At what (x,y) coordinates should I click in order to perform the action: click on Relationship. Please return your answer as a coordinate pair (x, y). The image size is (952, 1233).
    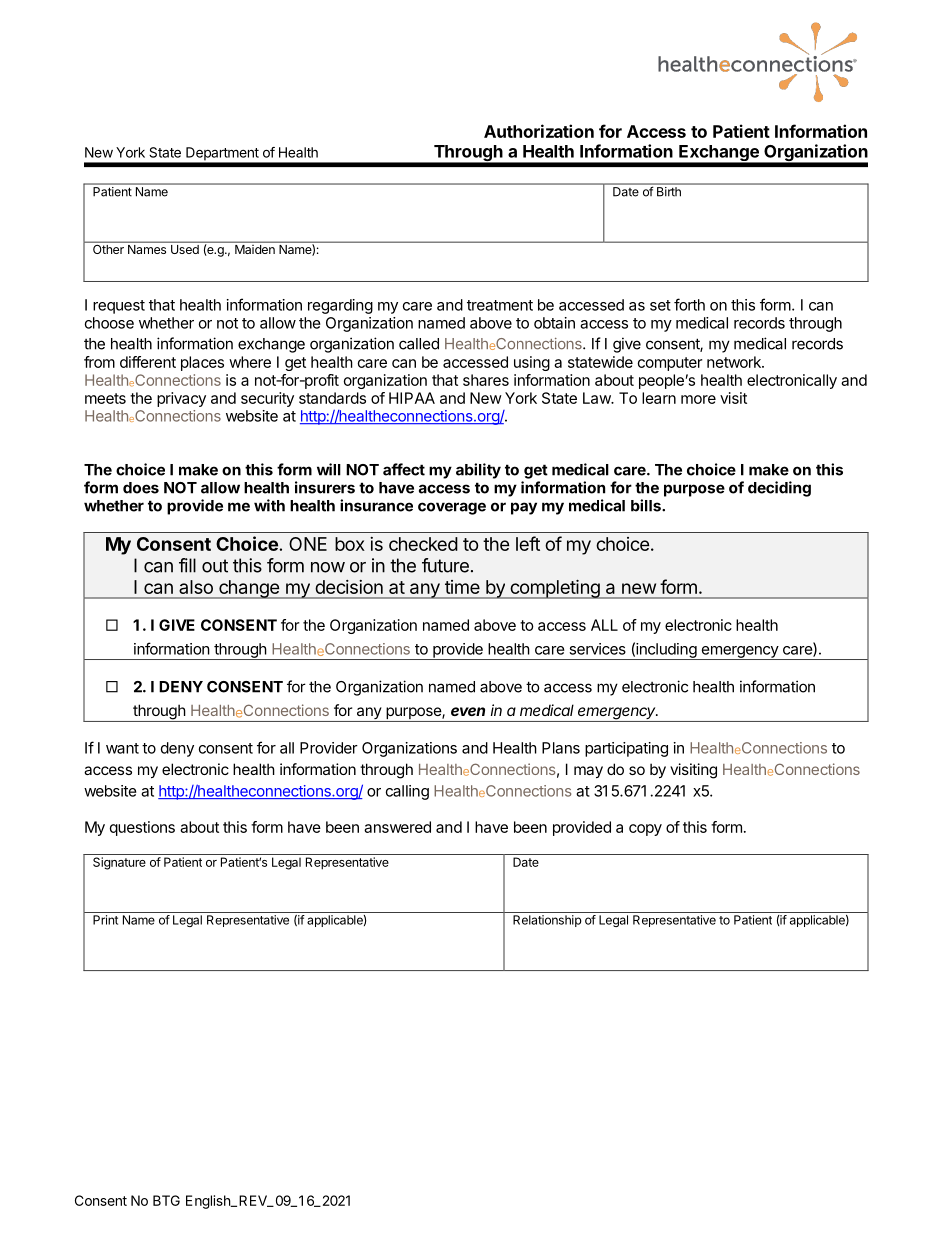
    Looking at the image, I should click on (547, 921).
